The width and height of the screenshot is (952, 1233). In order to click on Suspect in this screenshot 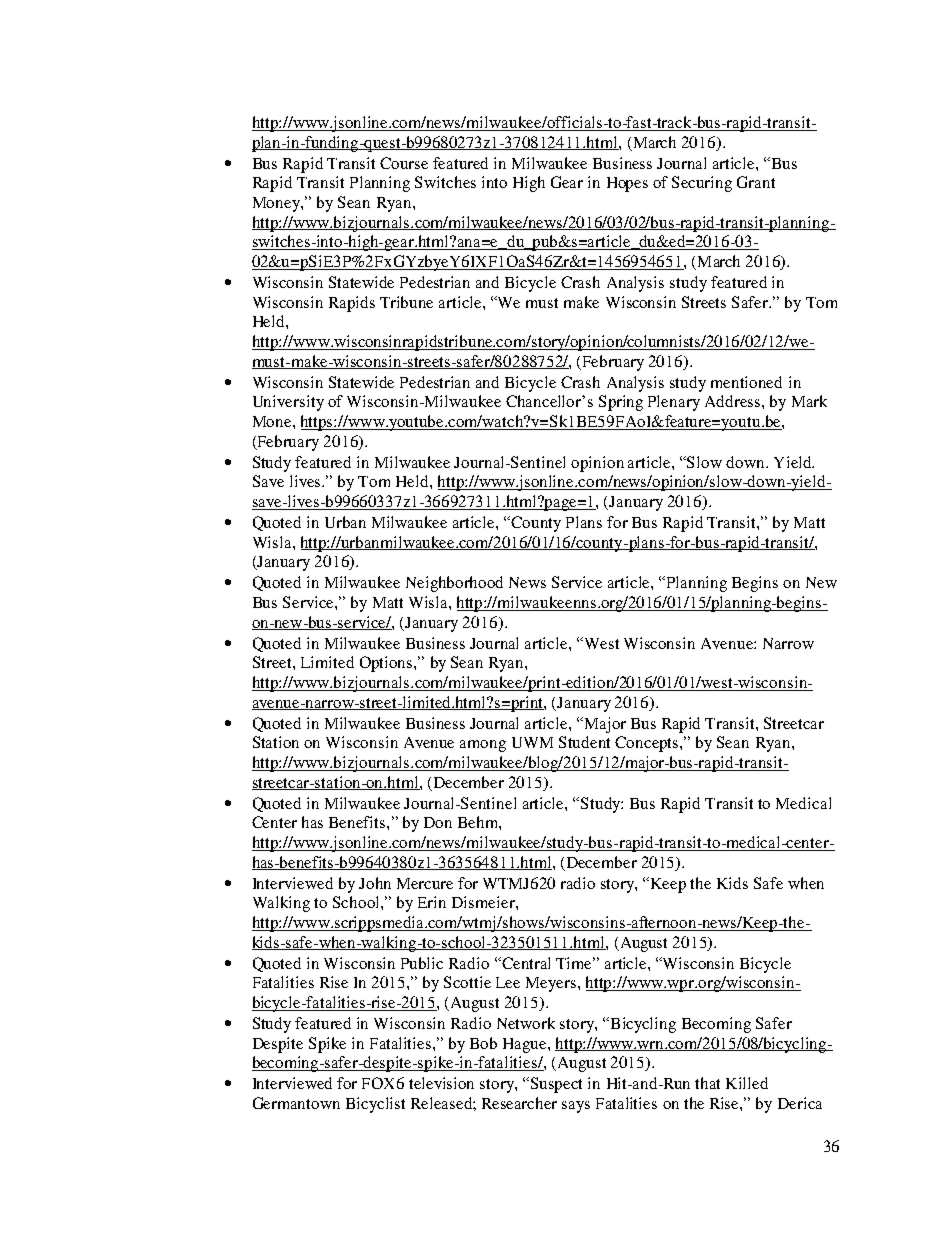, I will do `click(556, 1085)`.
